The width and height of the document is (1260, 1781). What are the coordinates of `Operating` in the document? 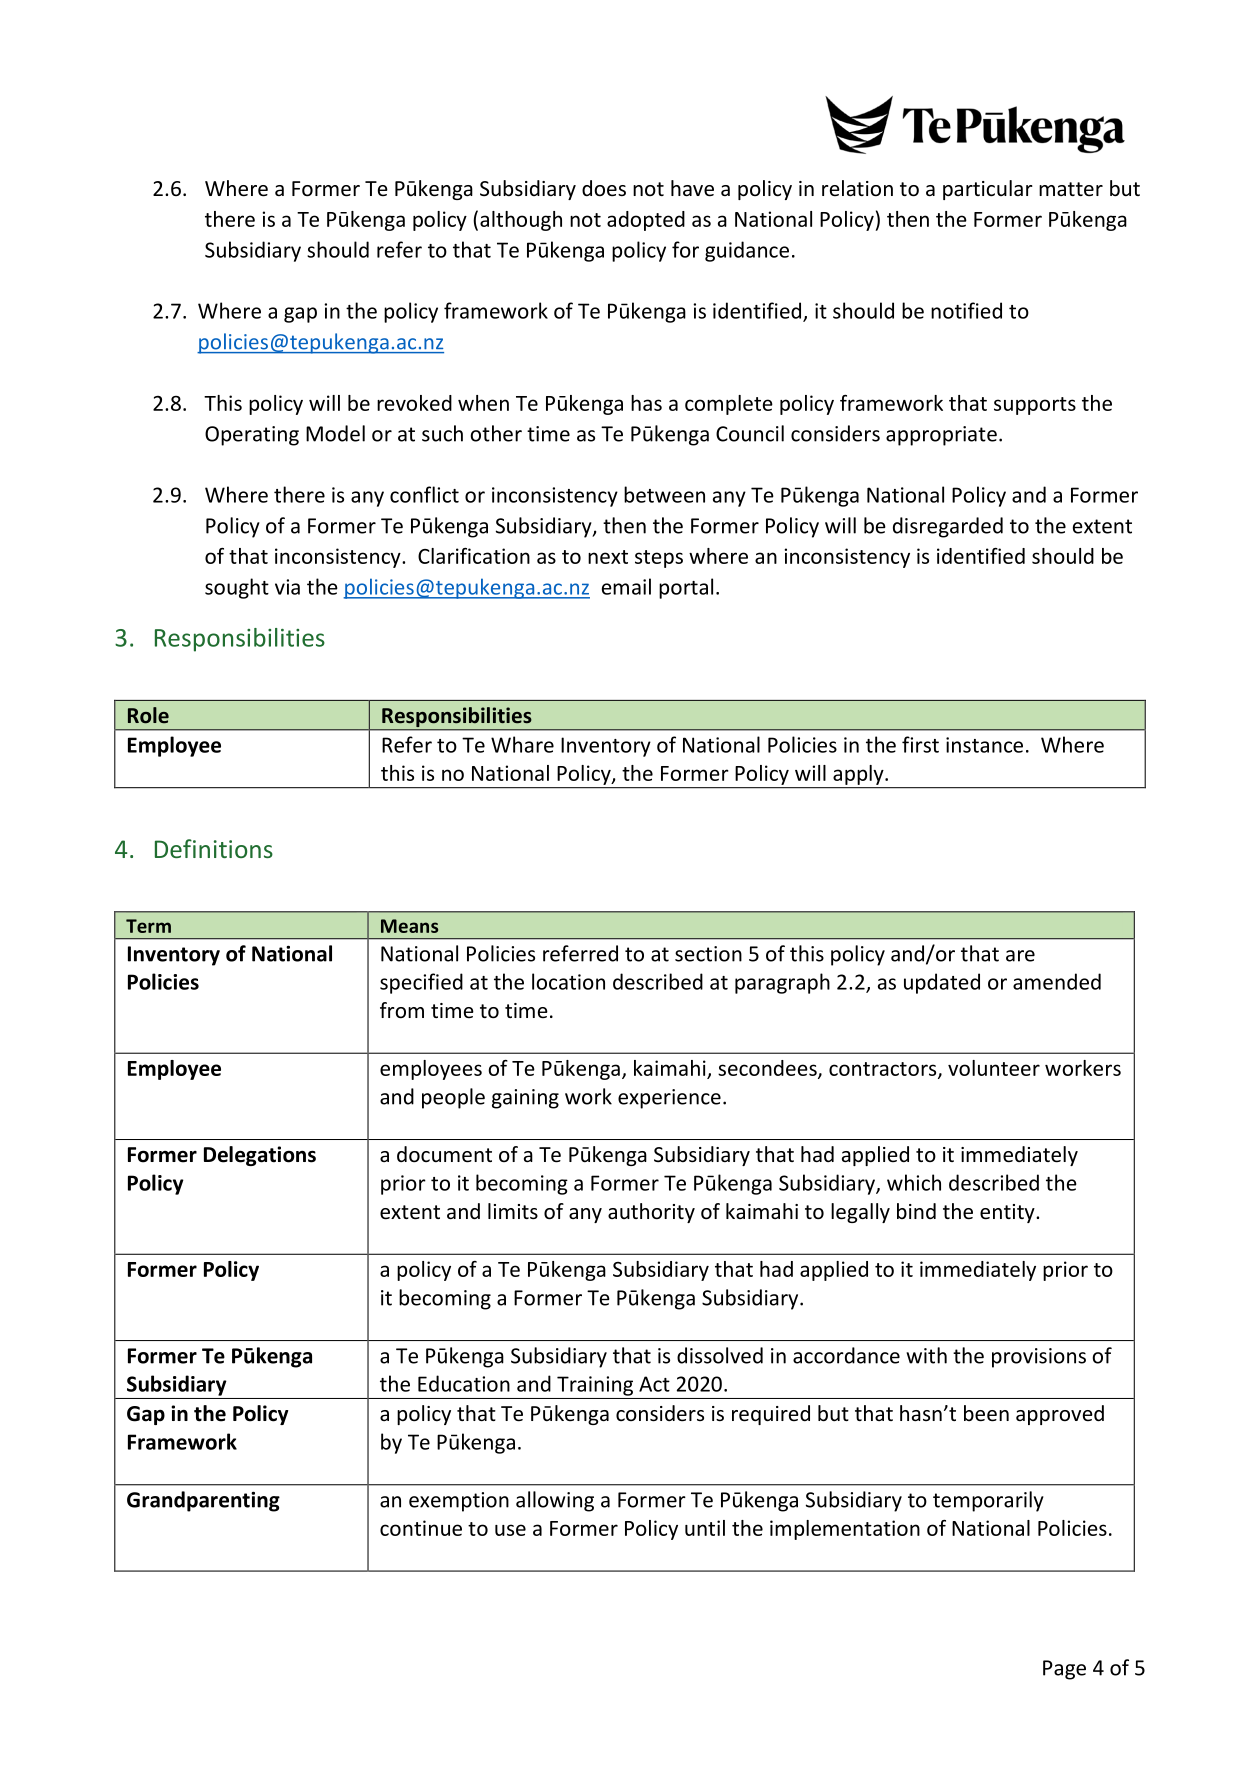 It's located at (252, 436).
